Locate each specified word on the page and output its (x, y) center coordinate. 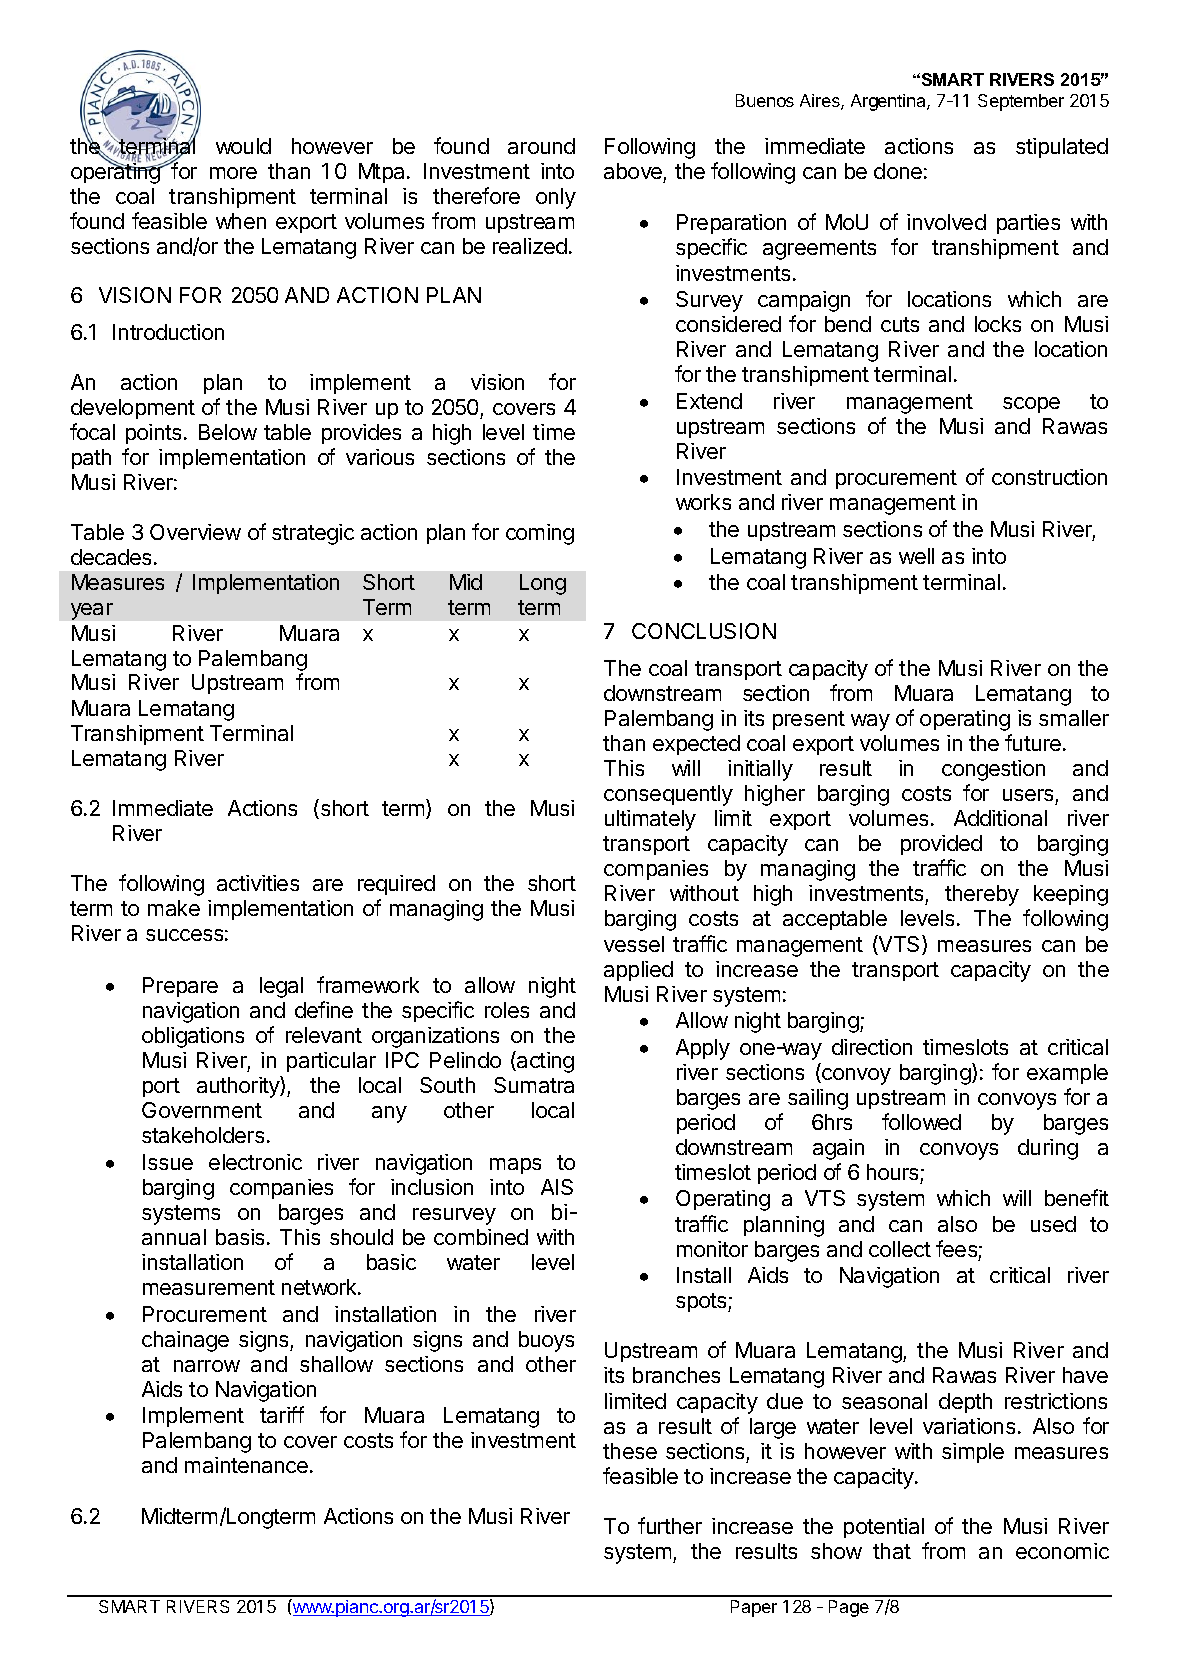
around (541, 146)
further (670, 1525)
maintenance (246, 1465)
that (892, 1551)
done (898, 171)
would (243, 146)
